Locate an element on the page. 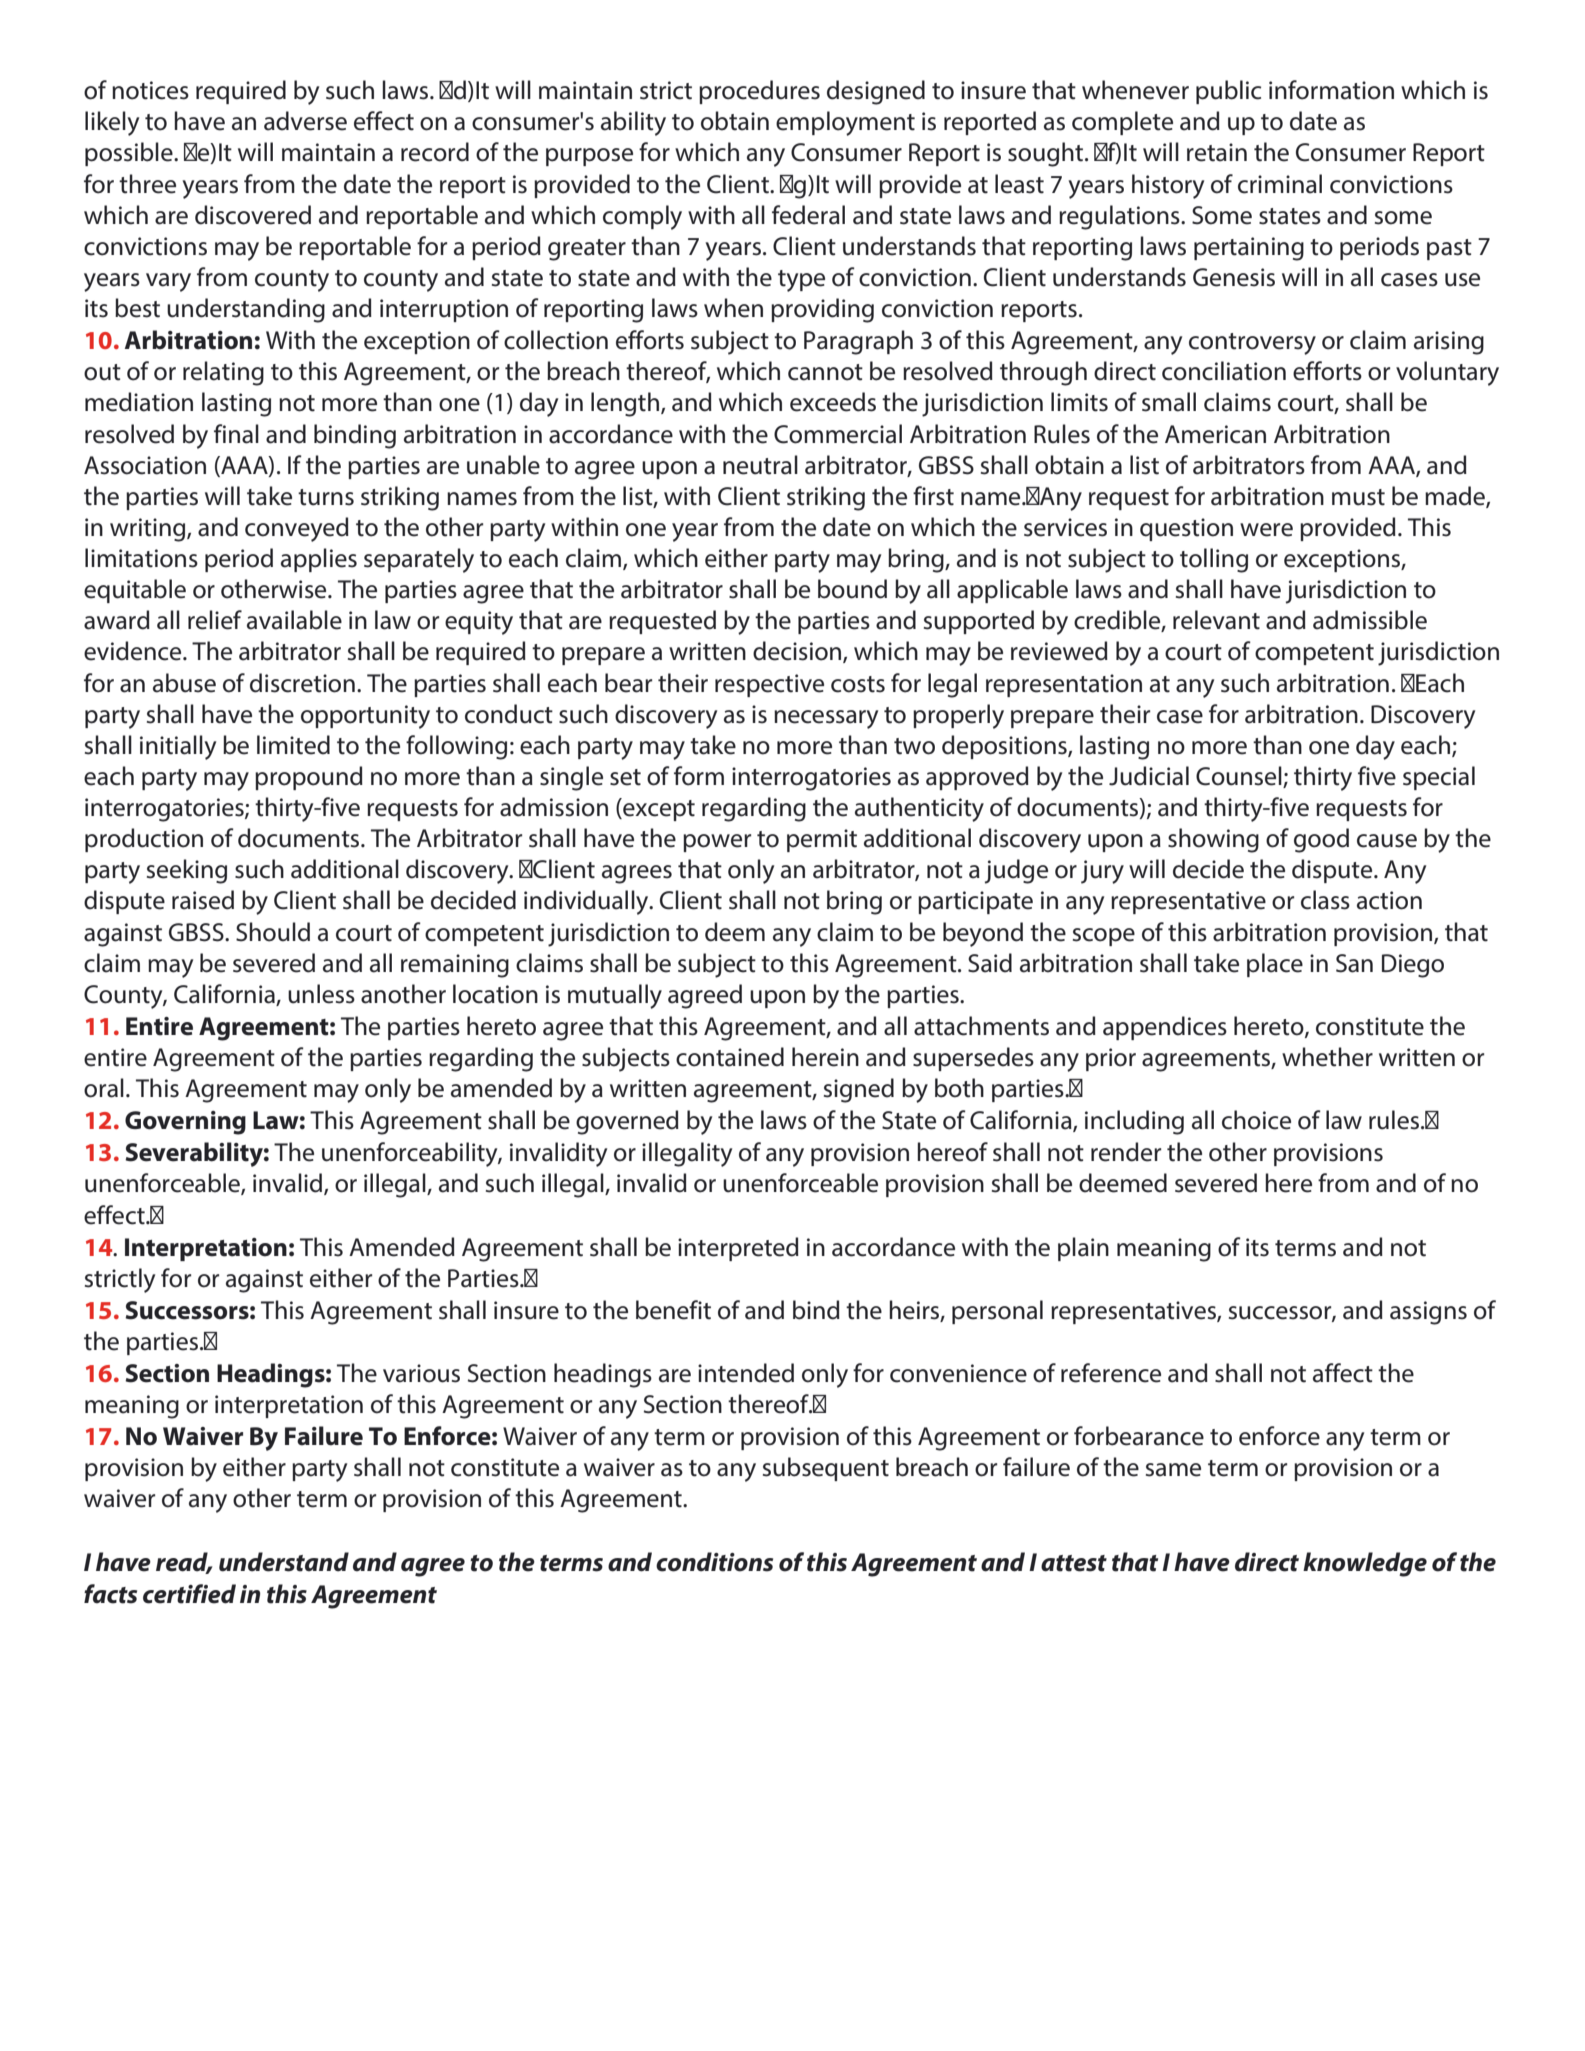 This document has width=1585, height=2051. contained is located at coordinates (730, 1057).
